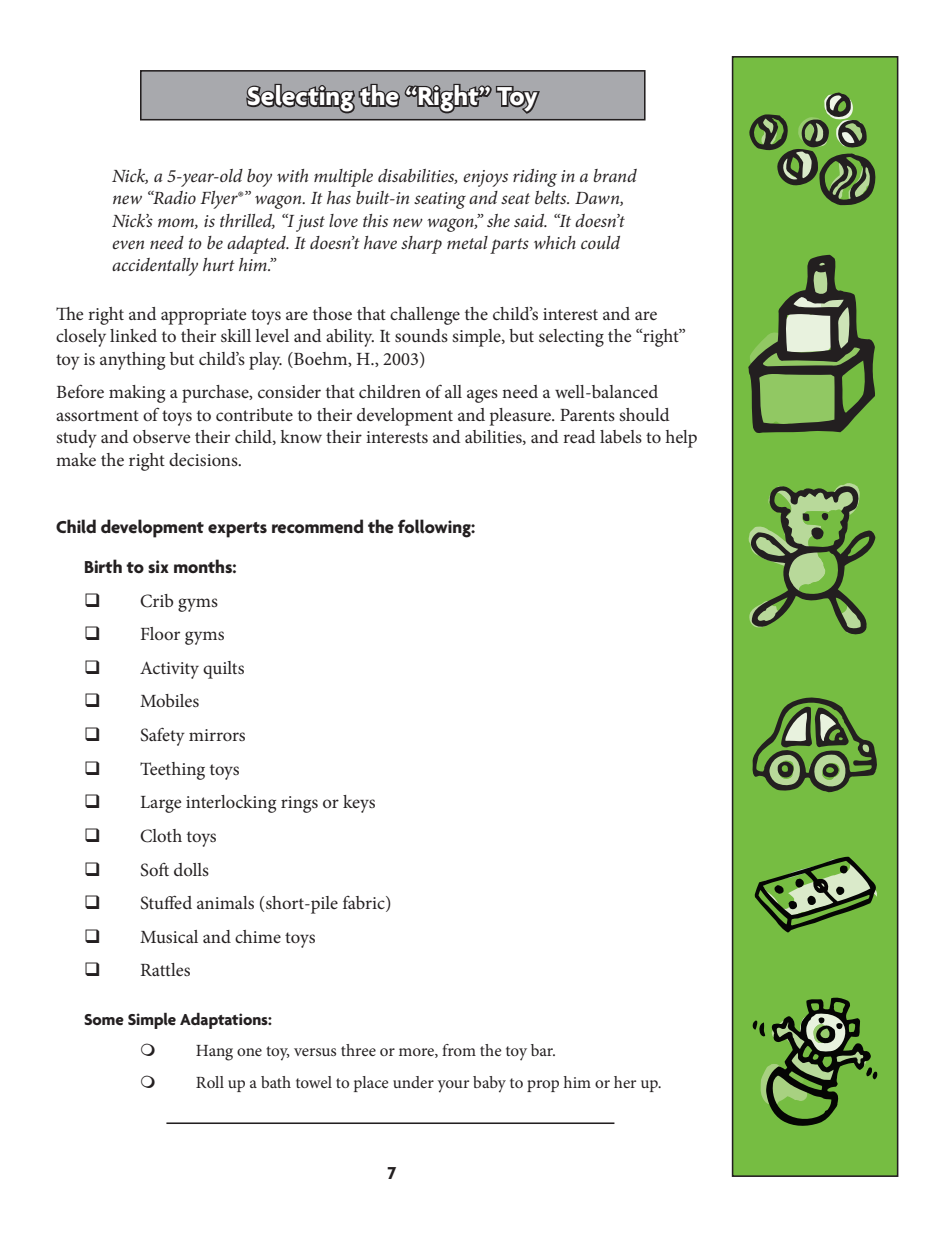 The image size is (952, 1233). Describe the element at coordinates (621, 436) in the screenshot. I see `labels` at that location.
